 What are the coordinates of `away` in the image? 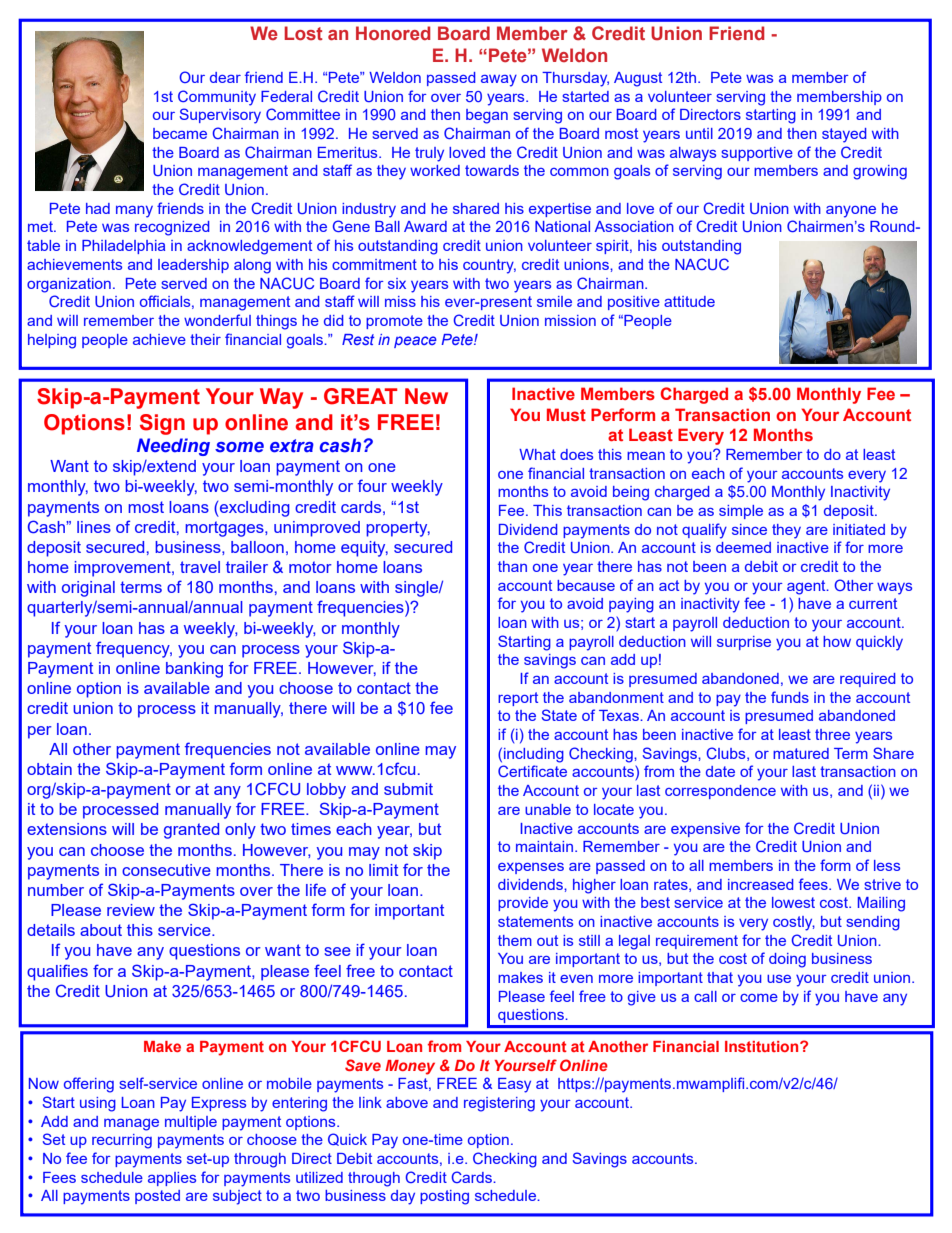 It's located at (499, 81).
